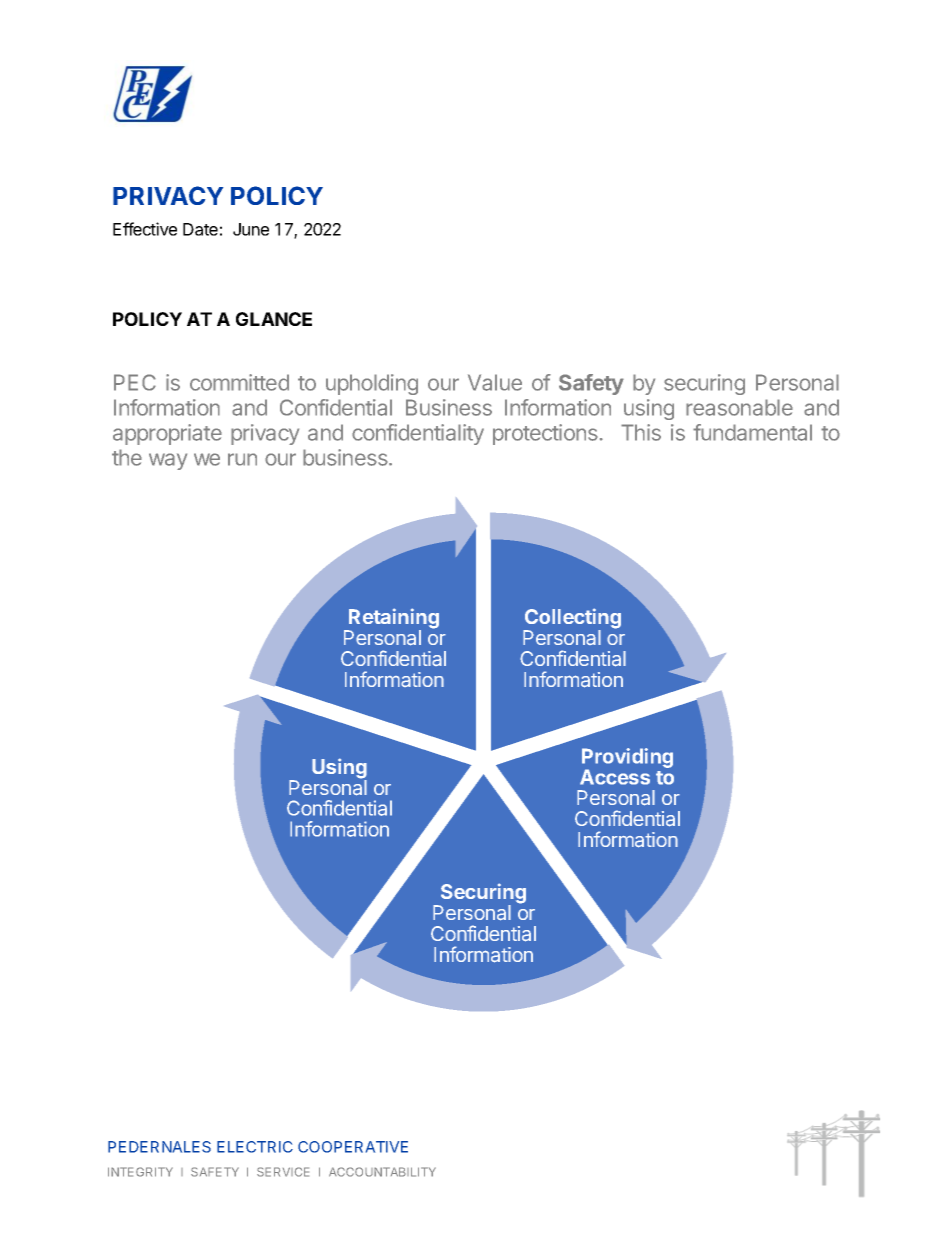  Describe the element at coordinates (393, 619) in the screenshot. I see `Retaining` at that location.
